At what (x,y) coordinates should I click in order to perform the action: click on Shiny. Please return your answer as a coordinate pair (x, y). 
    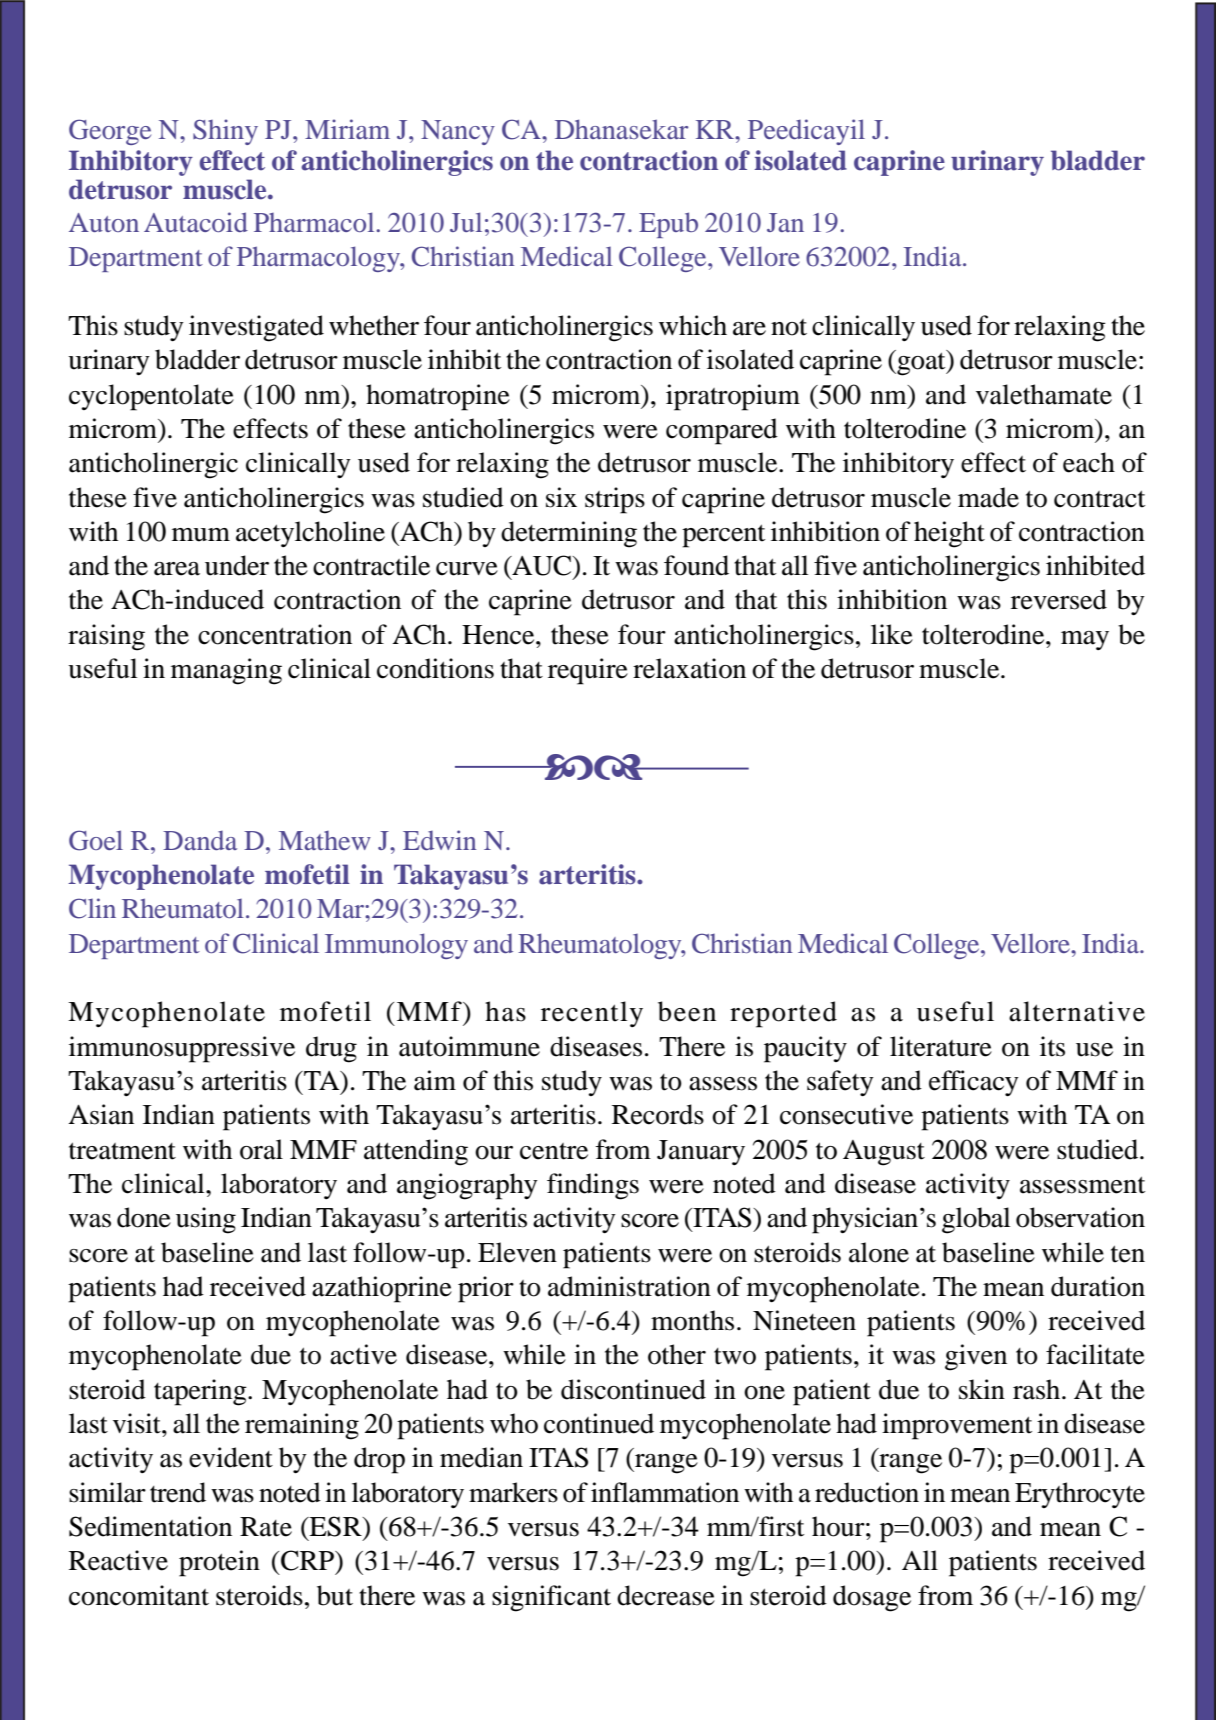
    Looking at the image, I should click on (225, 132).
